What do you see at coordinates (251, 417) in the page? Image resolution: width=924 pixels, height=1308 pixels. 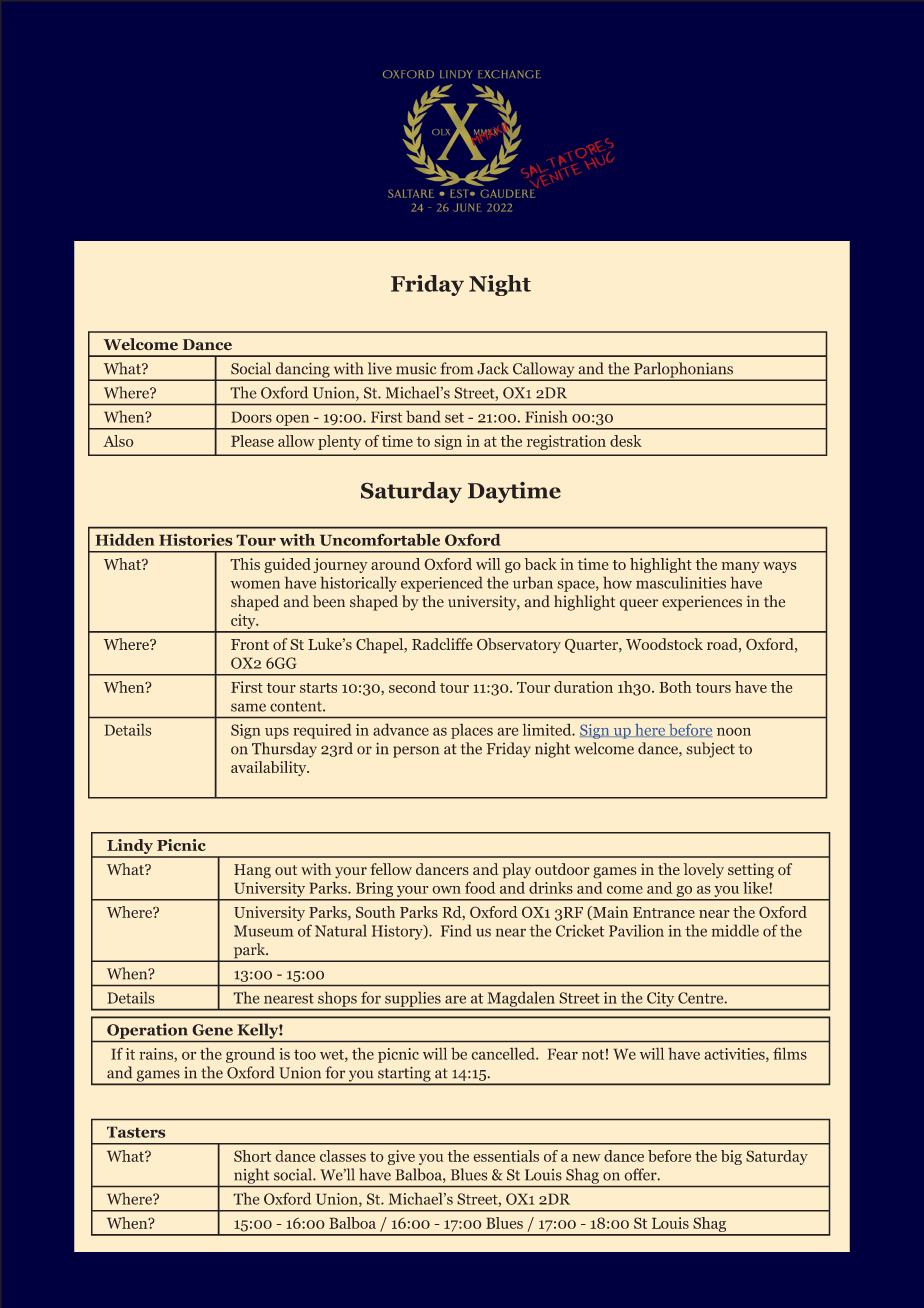 I see `Doors` at bounding box center [251, 417].
